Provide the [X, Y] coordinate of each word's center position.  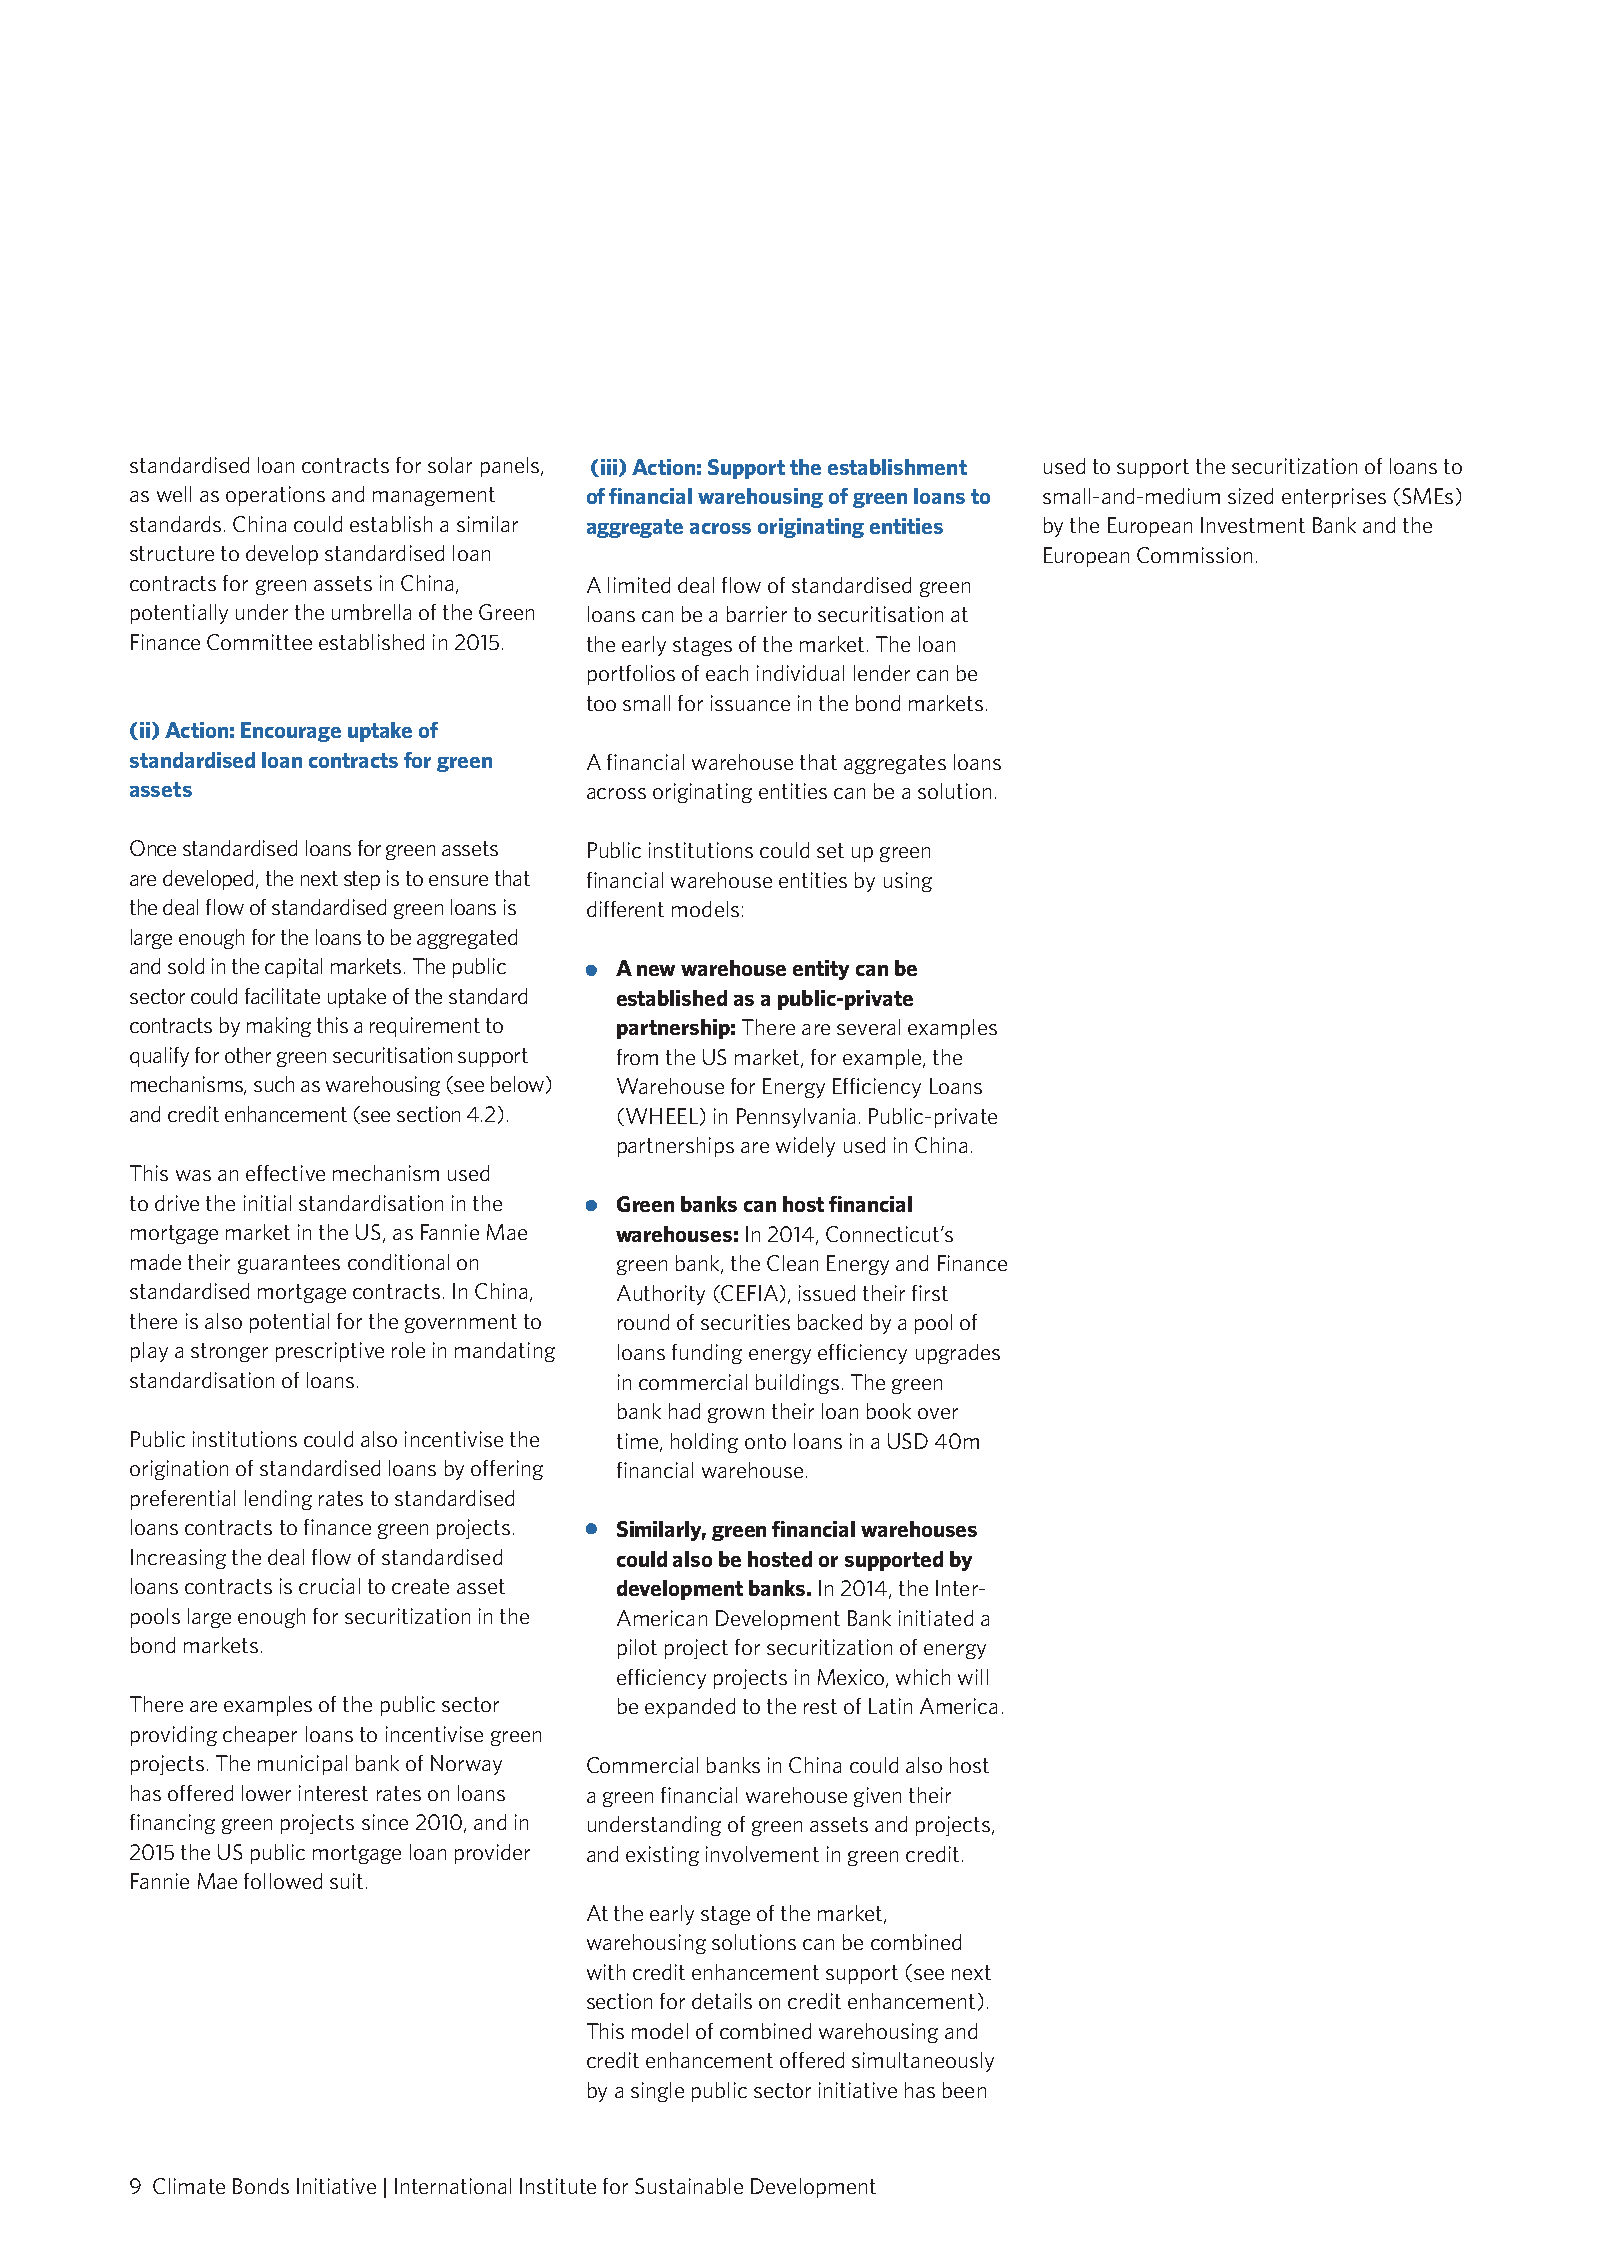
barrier [757, 614]
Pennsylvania [796, 1118]
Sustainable [689, 2186]
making [279, 1027]
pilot [637, 1649]
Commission [1194, 555]
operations [275, 496]
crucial [329, 1586]
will [973, 1677]
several [868, 1027]
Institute [558, 2186]
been [964, 2090]
